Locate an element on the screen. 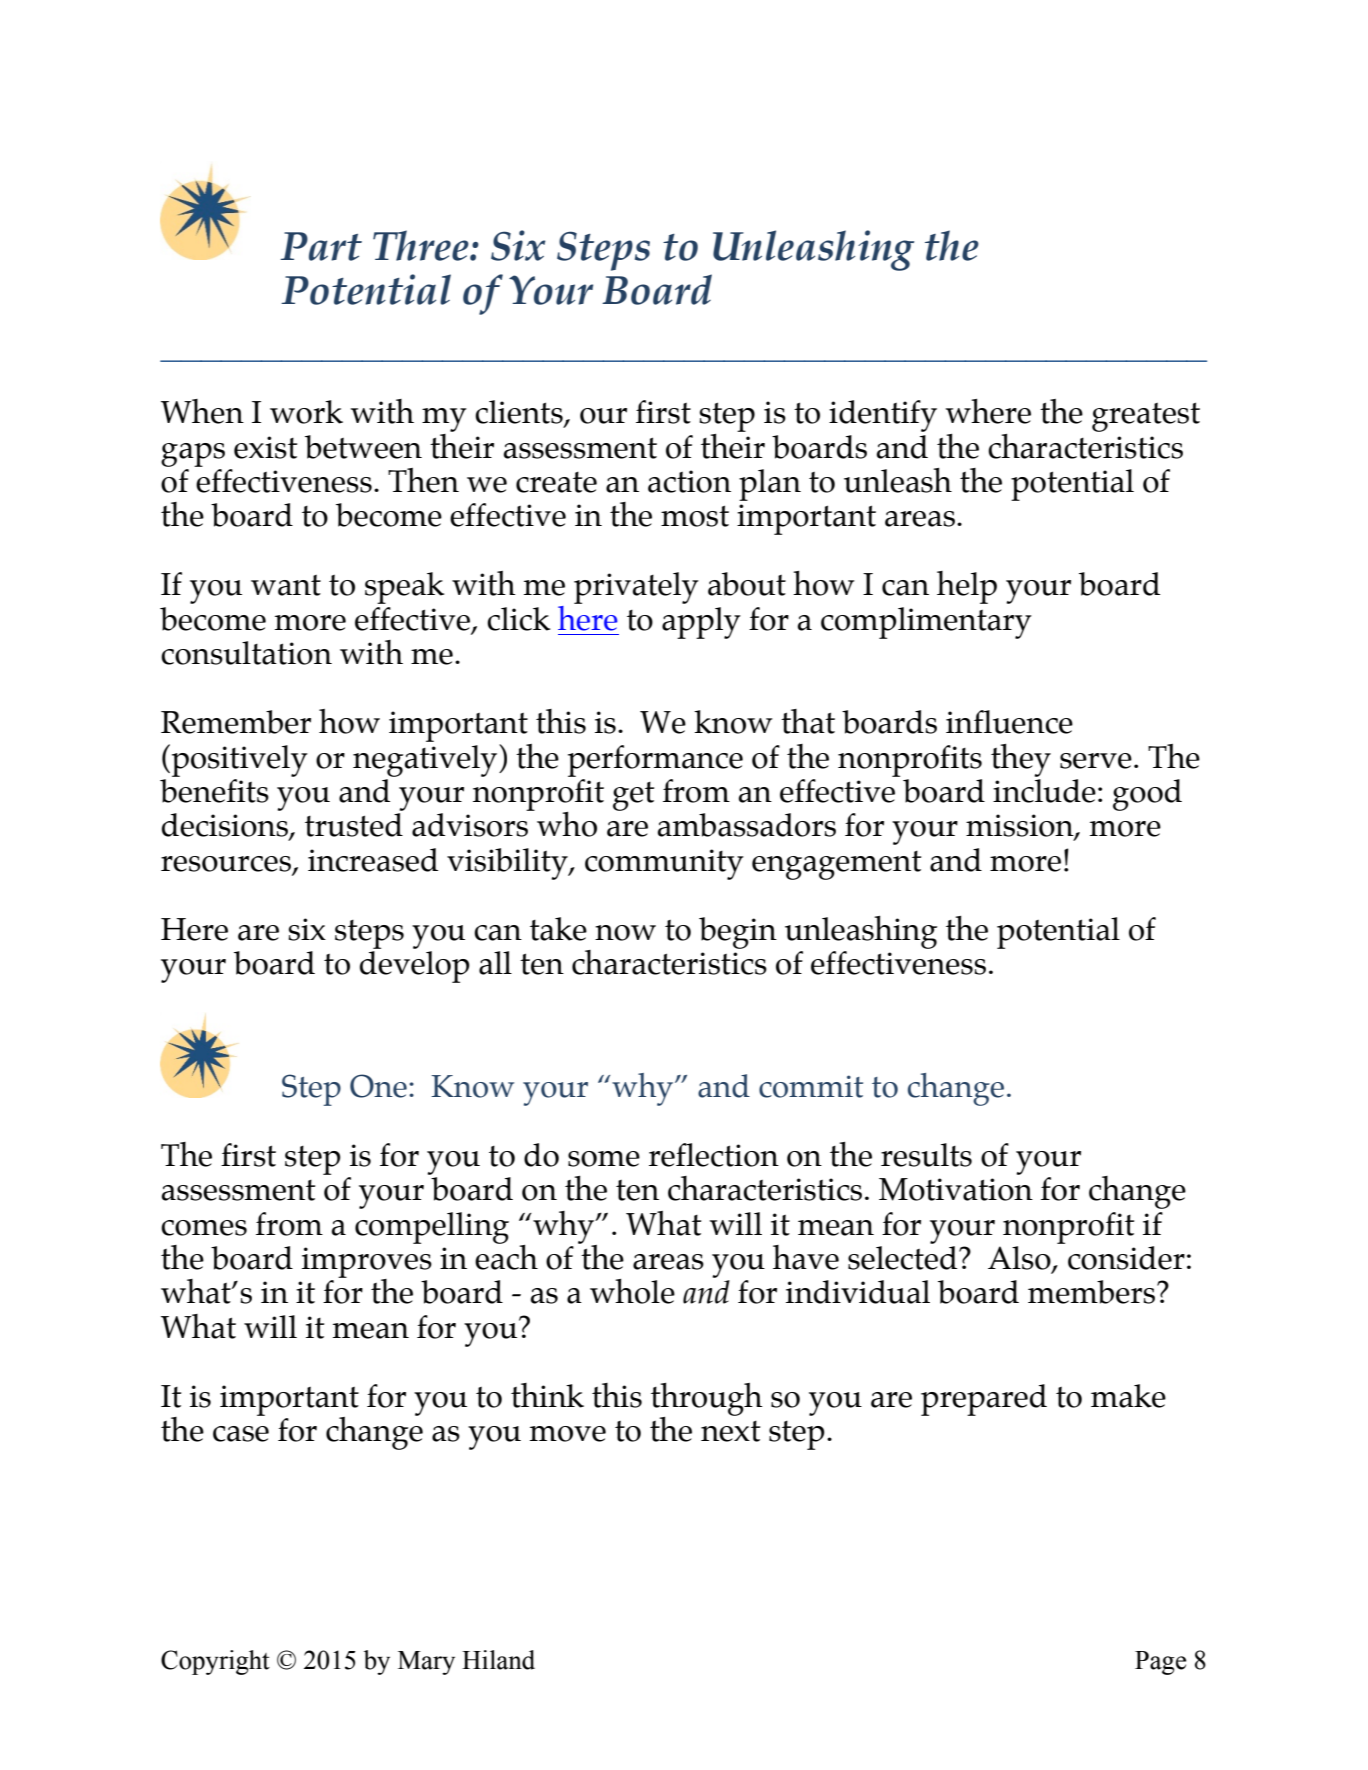 The height and width of the screenshot is (1770, 1368). Copyright is located at coordinates (215, 1662).
